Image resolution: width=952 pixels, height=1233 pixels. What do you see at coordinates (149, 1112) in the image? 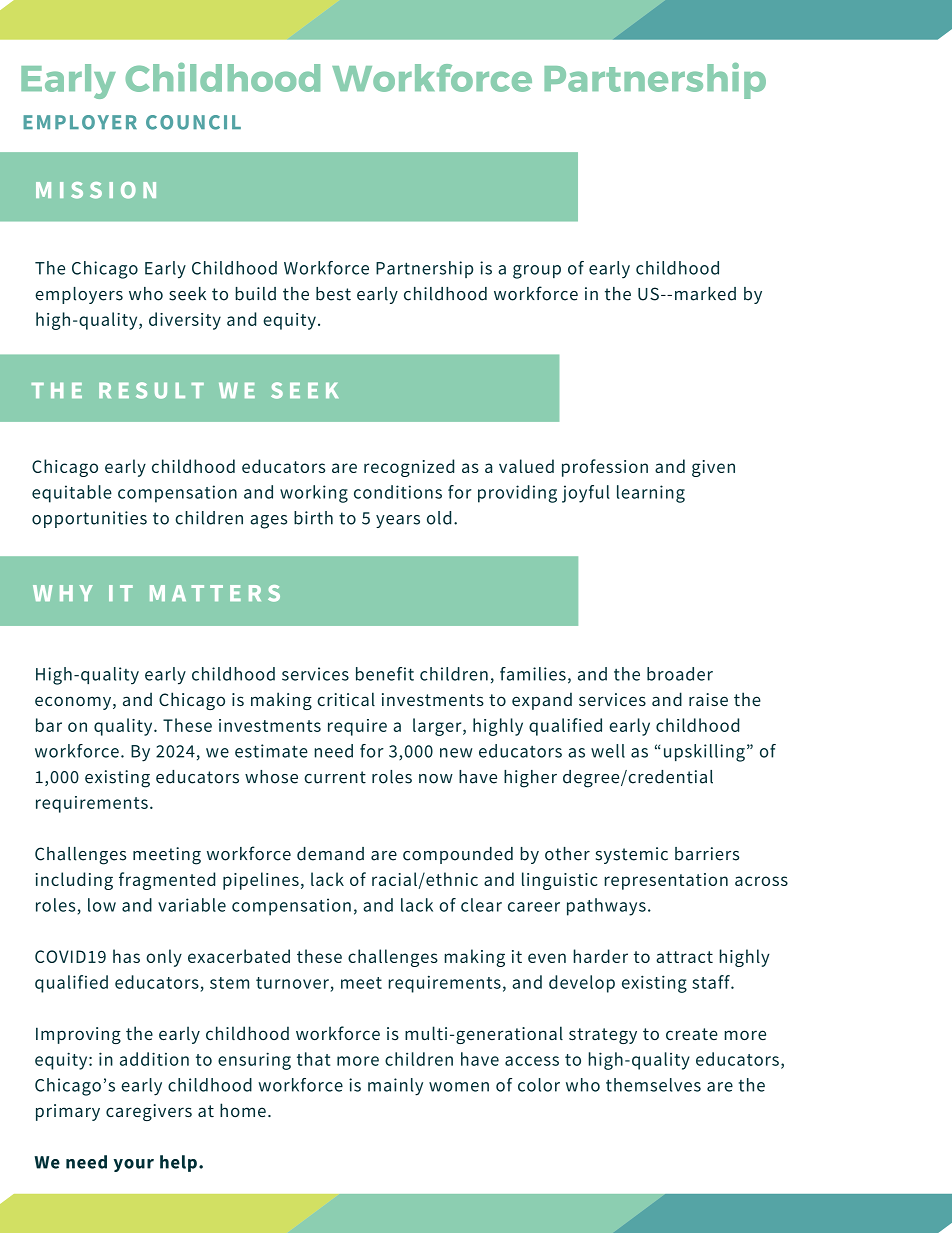
I see `caregivers` at bounding box center [149, 1112].
